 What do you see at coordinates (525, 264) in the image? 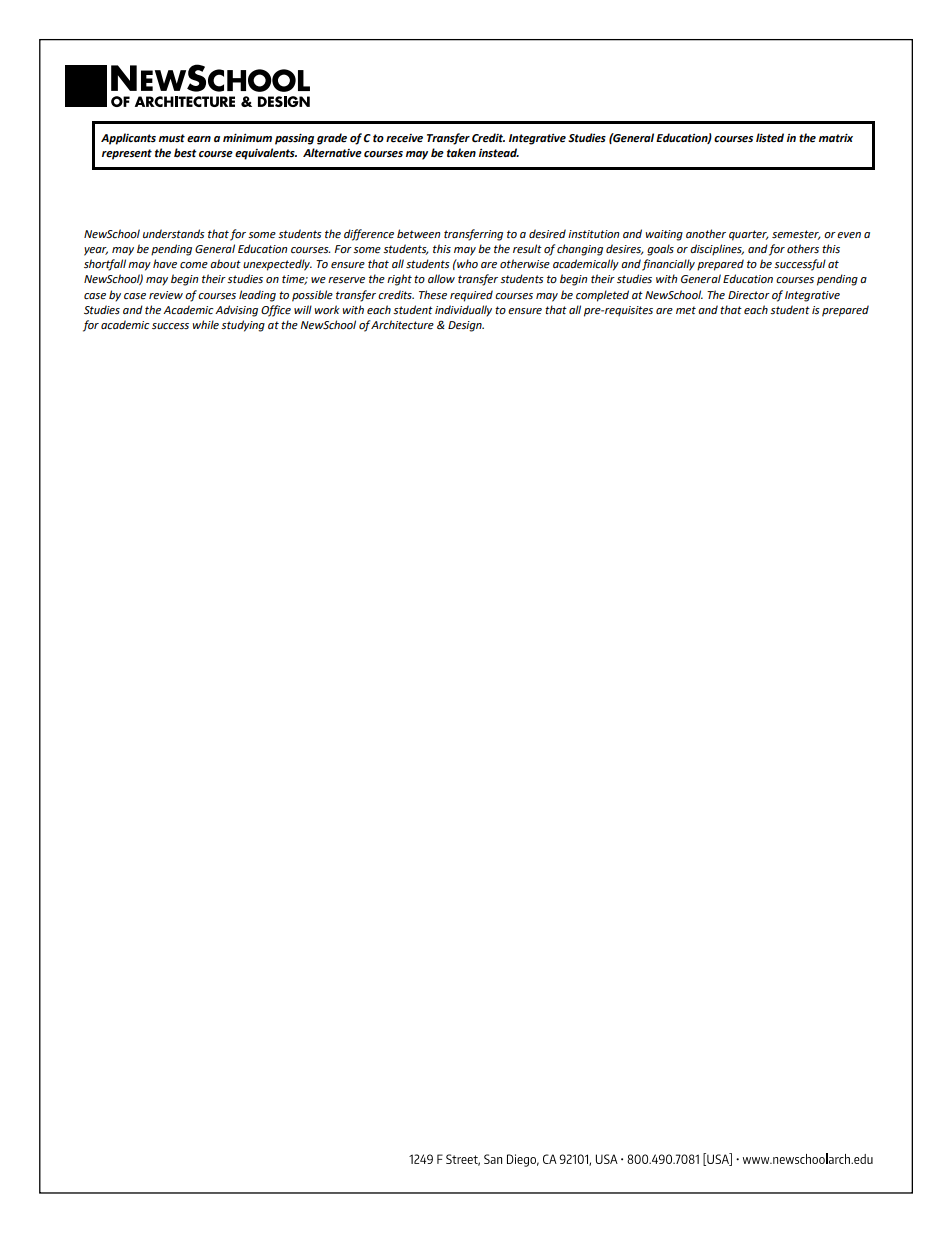
I see `otherwise` at bounding box center [525, 264].
